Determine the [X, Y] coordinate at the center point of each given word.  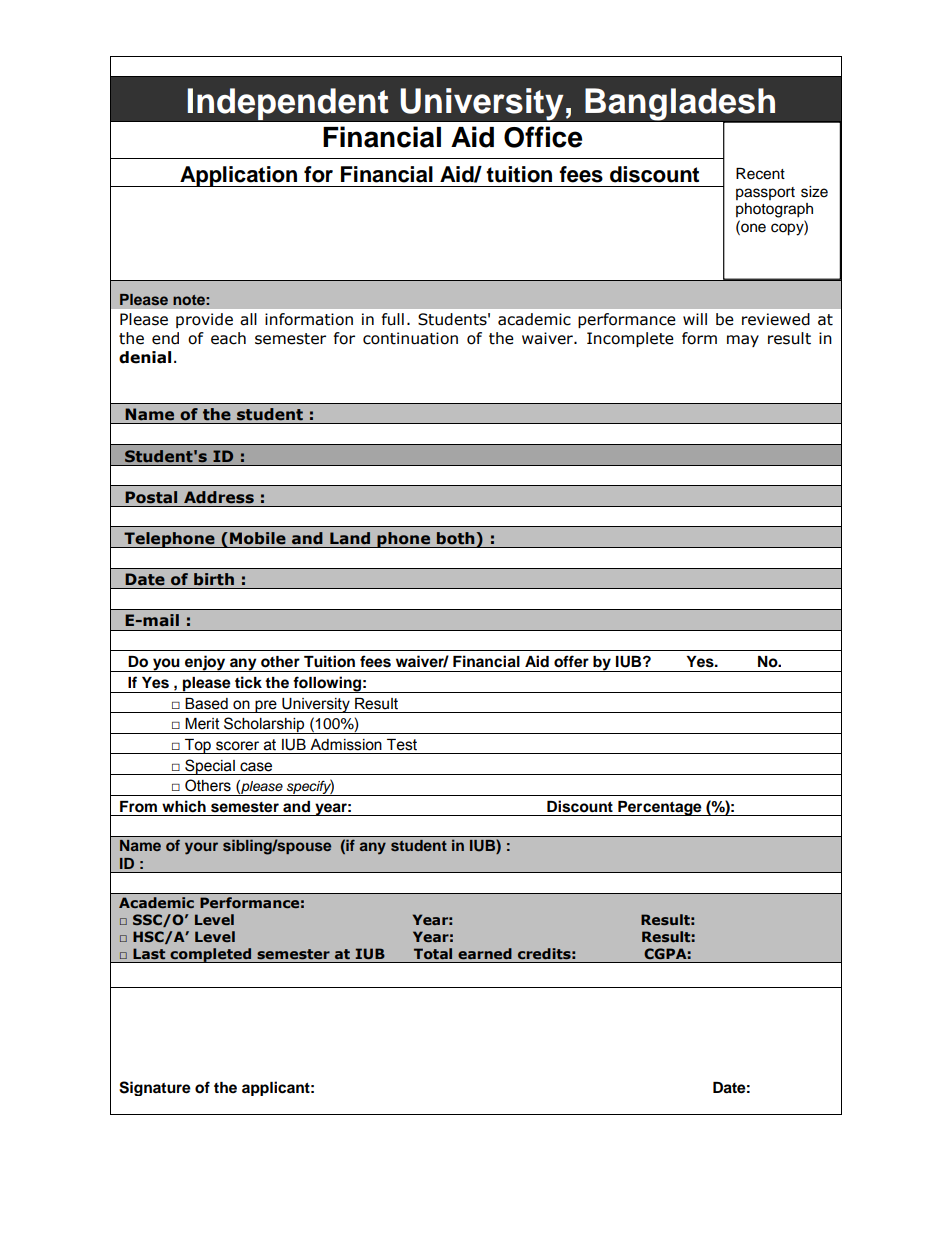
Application [239, 176]
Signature [155, 1088]
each [228, 338]
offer [571, 661]
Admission [346, 745]
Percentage [660, 808]
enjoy [205, 663]
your [201, 848]
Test [402, 745]
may [743, 341]
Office [543, 137]
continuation [410, 338]
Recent [760, 174]
